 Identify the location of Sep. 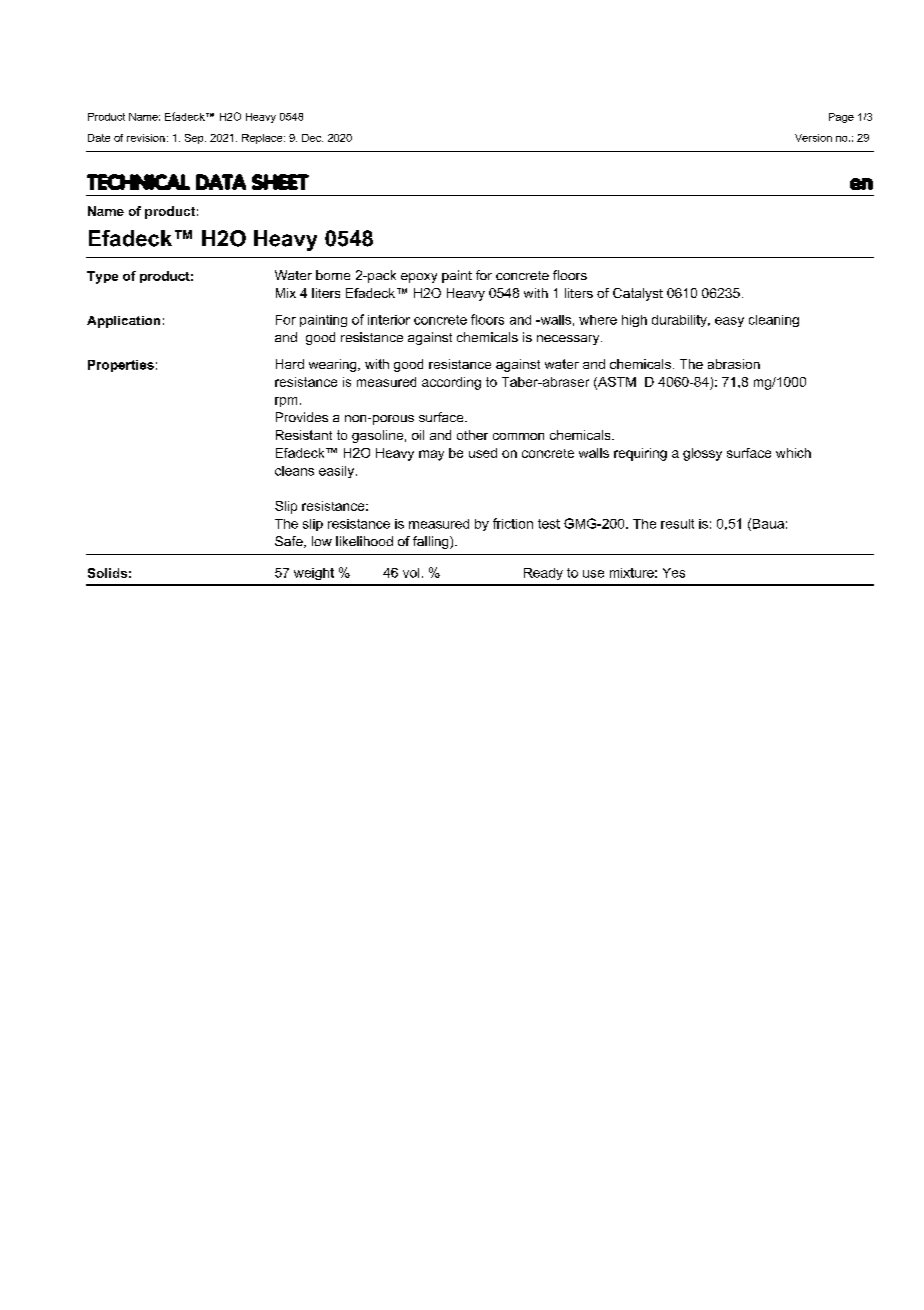
(195, 139).
